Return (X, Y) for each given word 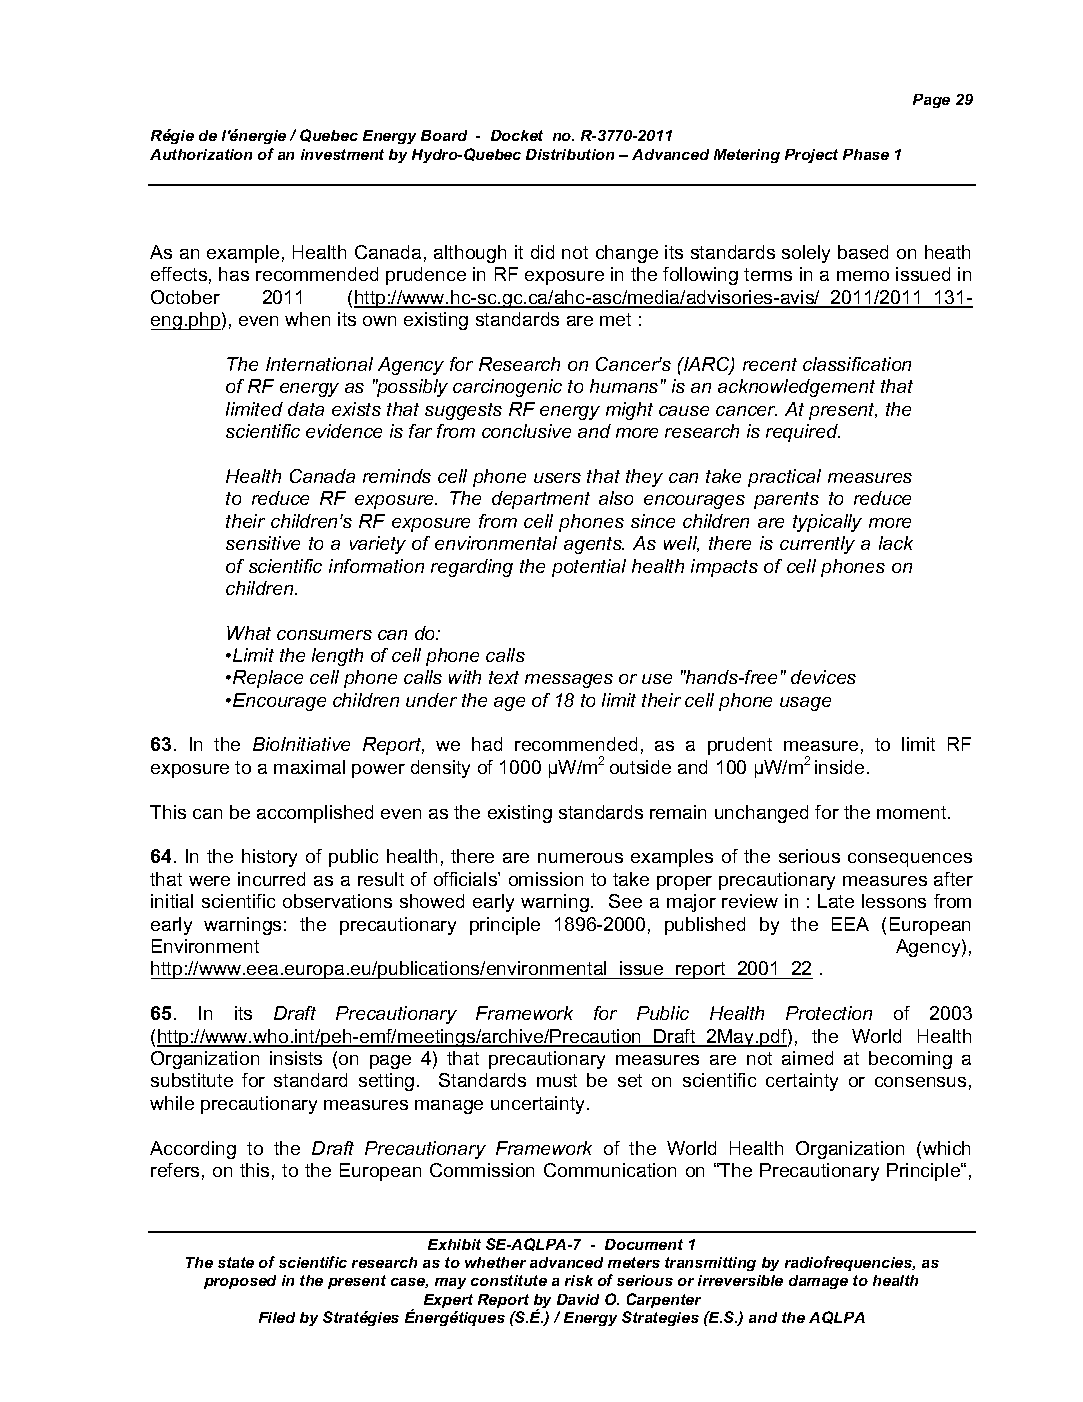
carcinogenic (507, 388)
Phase (866, 154)
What (249, 633)
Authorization (201, 154)
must (557, 1080)
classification (857, 364)
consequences (910, 860)
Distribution (570, 154)
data (306, 409)
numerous (580, 858)
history (269, 858)
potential (589, 568)
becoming (910, 1060)
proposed (240, 1282)
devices (823, 677)
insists (296, 1058)
